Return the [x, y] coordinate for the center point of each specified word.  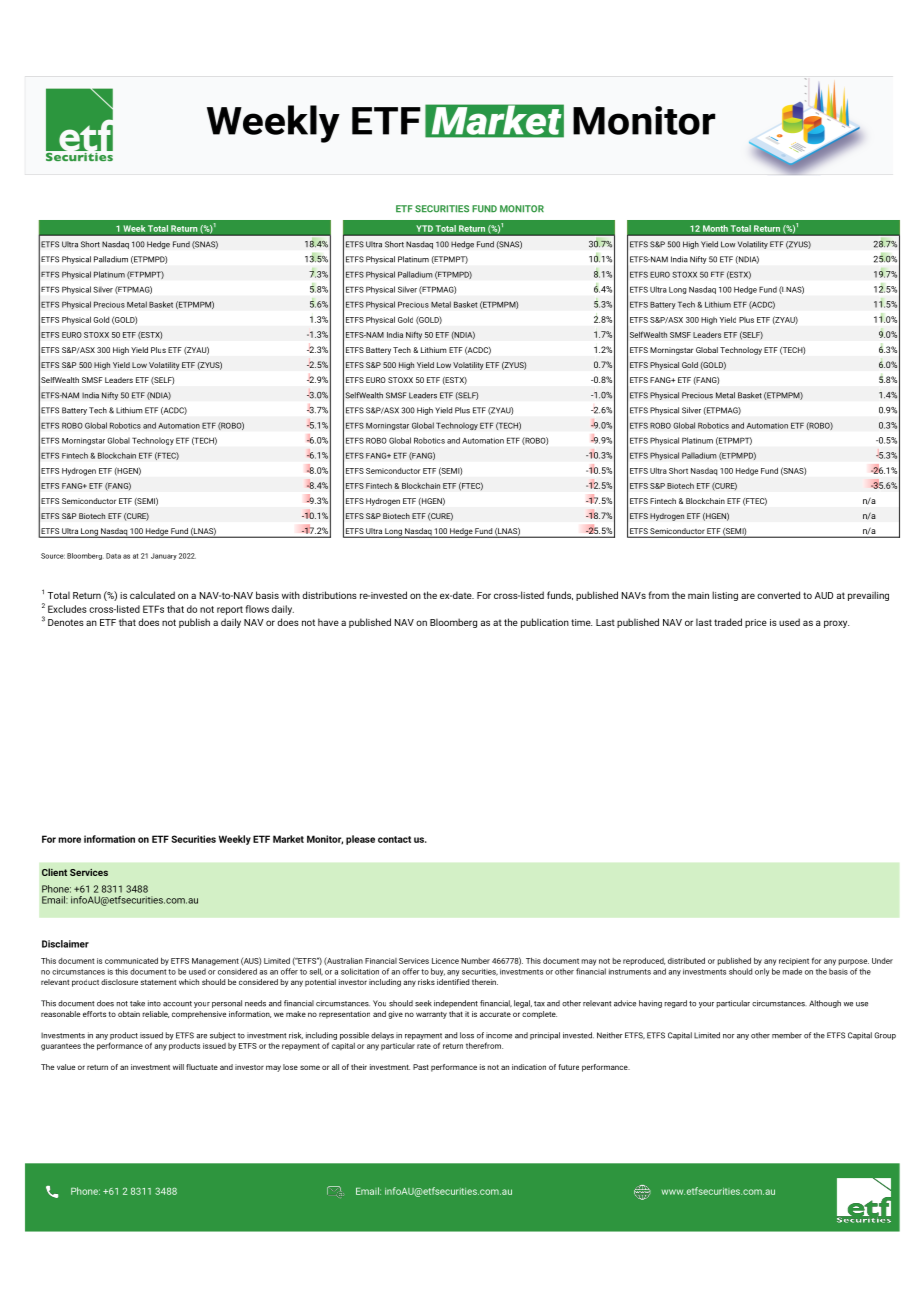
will [178, 1067]
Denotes [66, 622]
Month [715, 228]
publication [545, 623]
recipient [794, 962]
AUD [824, 595]
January [164, 556]
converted [778, 595]
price [756, 623]
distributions [329, 595]
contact [394, 839]
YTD [424, 228]
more [69, 840]
